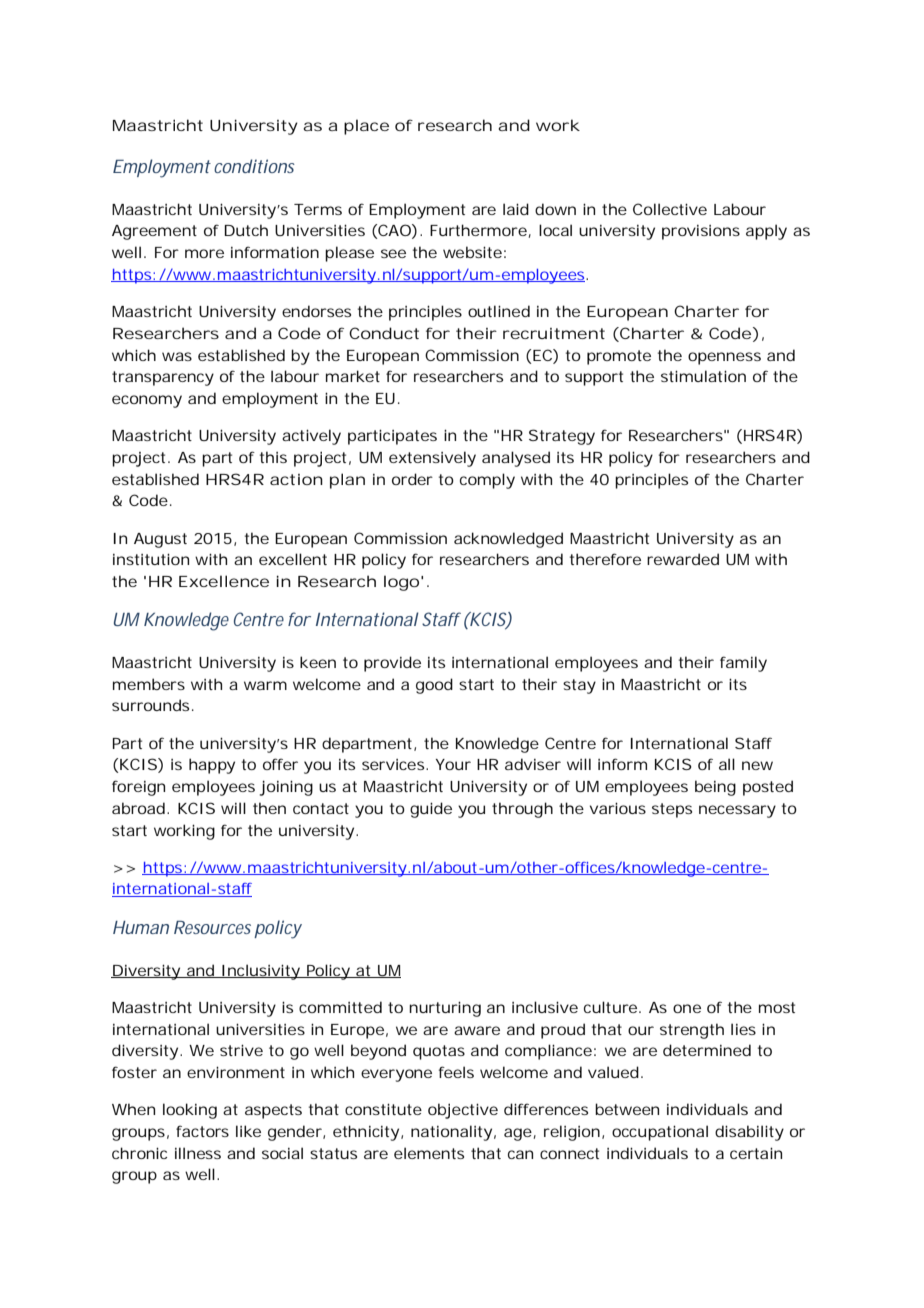 The height and width of the screenshot is (1308, 924). What do you see at coordinates (254, 166) in the screenshot?
I see `conditions` at bounding box center [254, 166].
